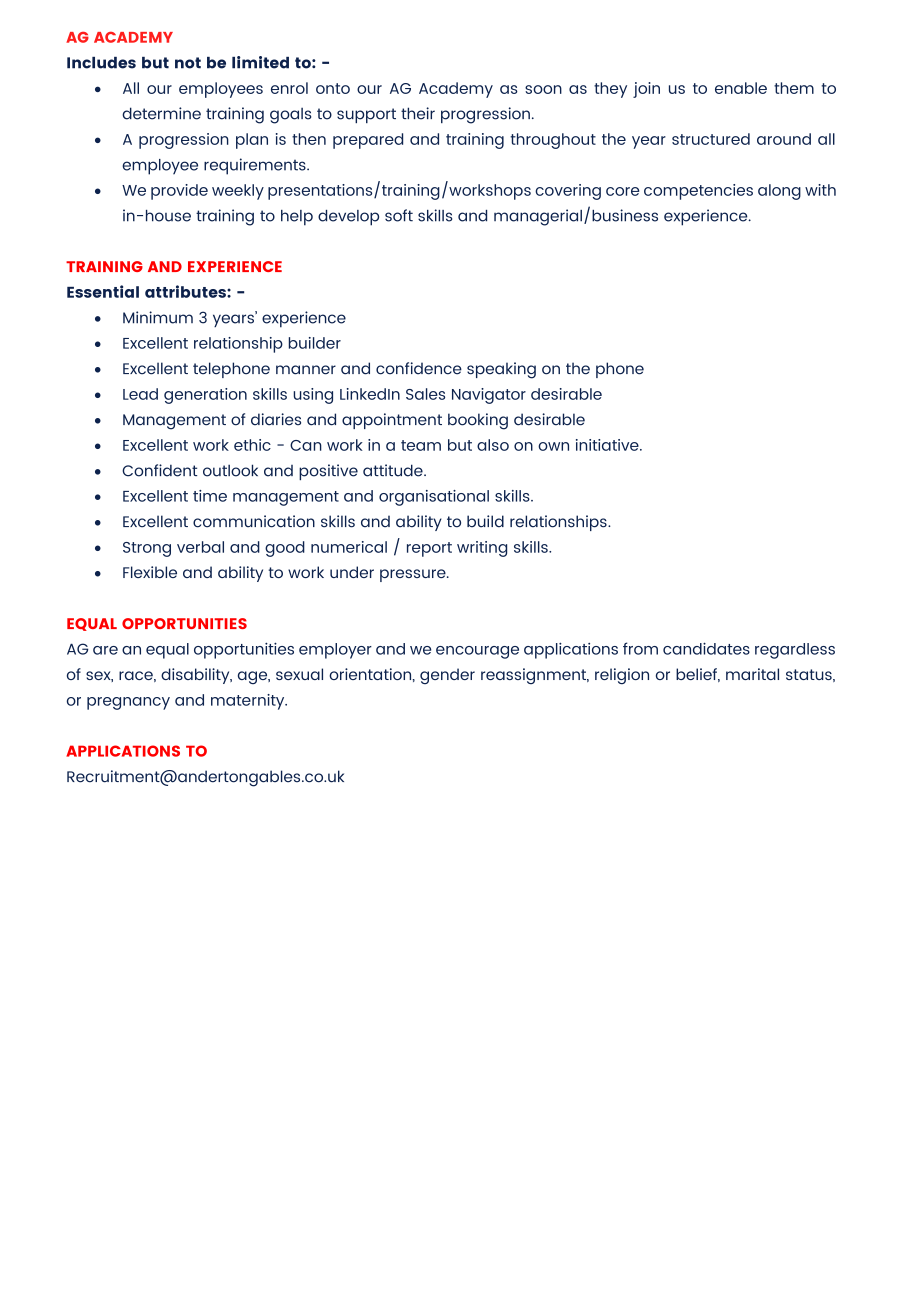  What do you see at coordinates (447, 676) in the document?
I see `gender` at bounding box center [447, 676].
